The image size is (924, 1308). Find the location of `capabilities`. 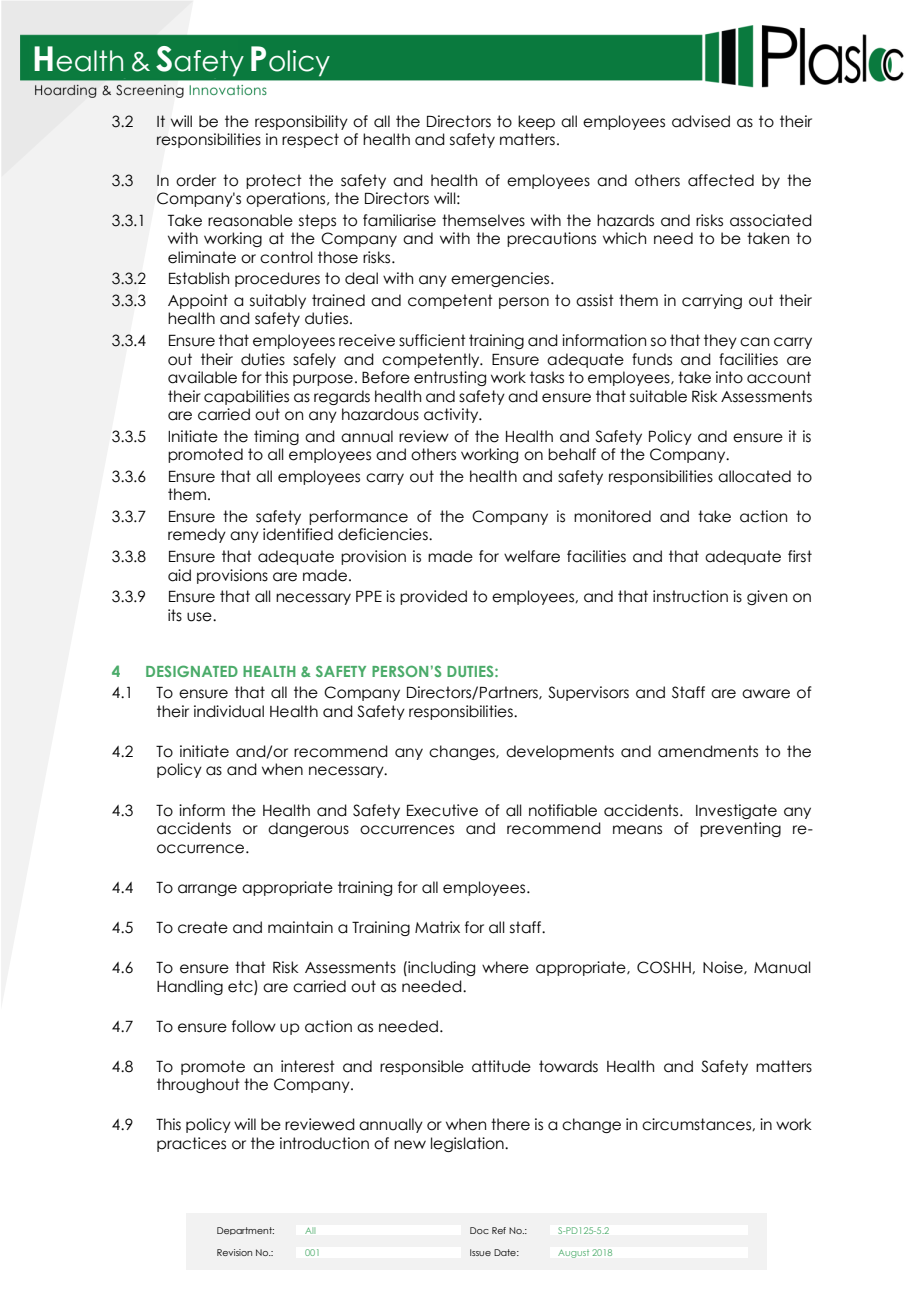

capabilities is located at coordinates (246, 397).
